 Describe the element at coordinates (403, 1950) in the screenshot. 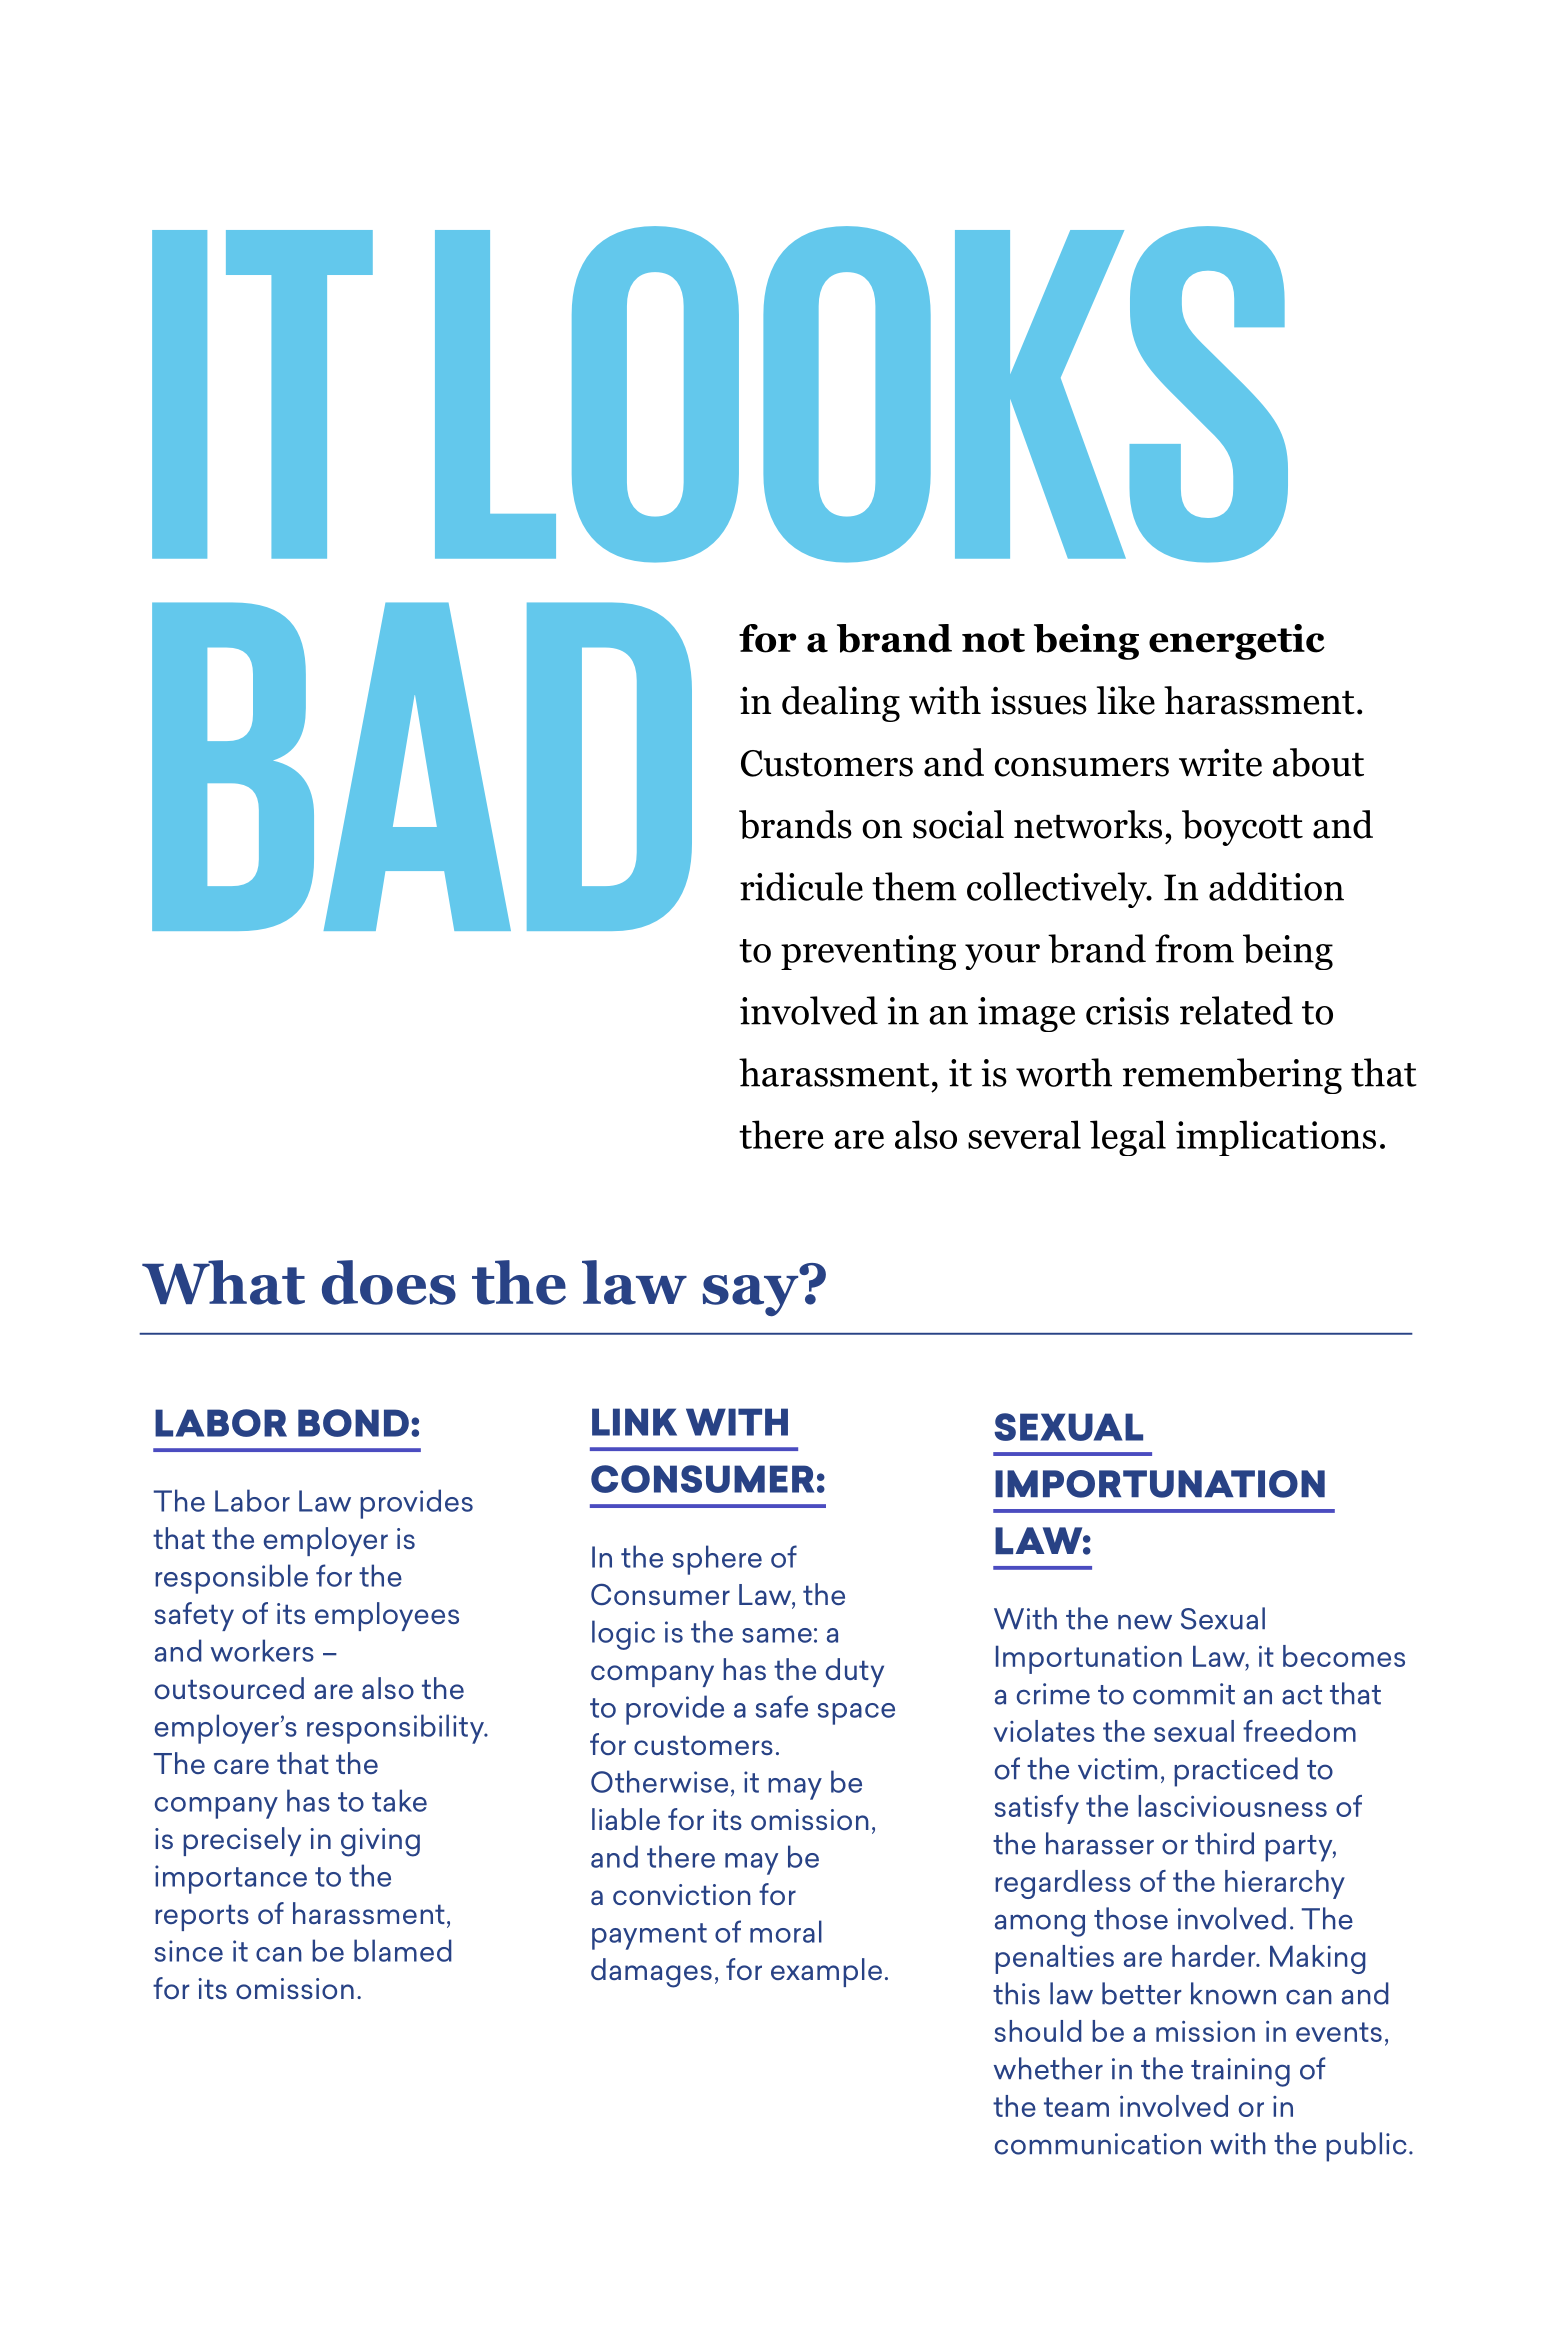

I see `blamed` at that location.
